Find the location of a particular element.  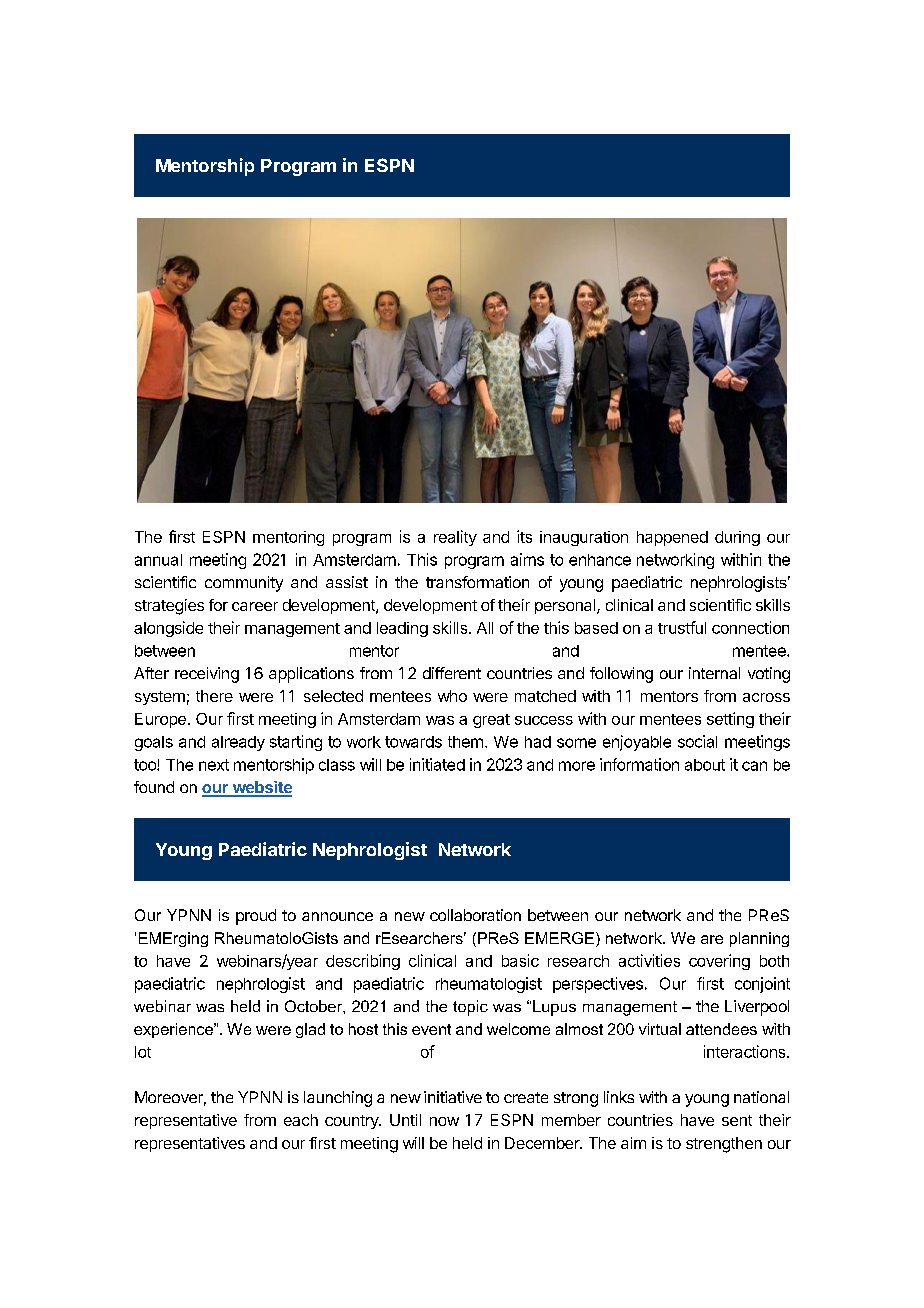

happened is located at coordinates (672, 538).
